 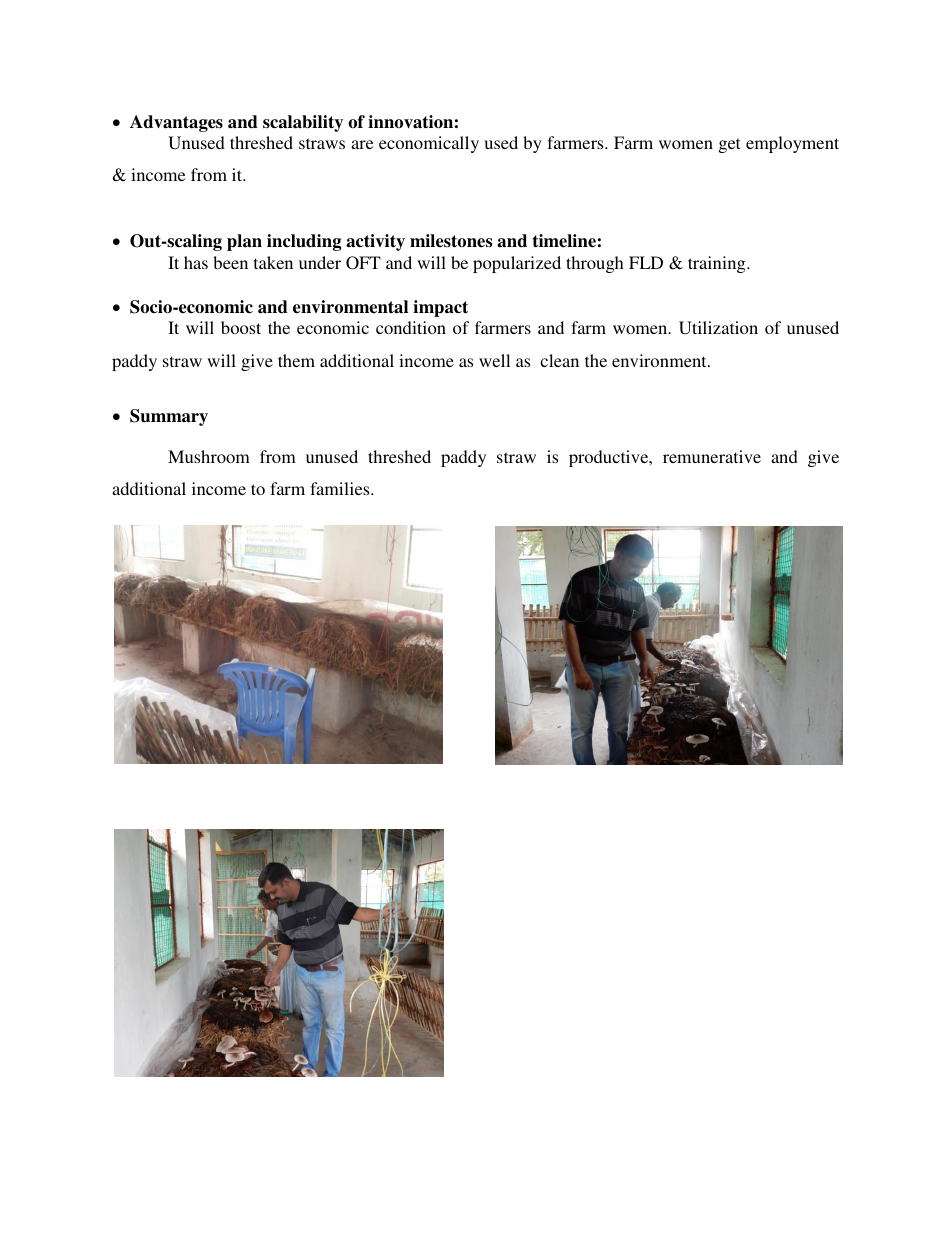 What do you see at coordinates (341, 488) in the page?
I see `families` at bounding box center [341, 488].
